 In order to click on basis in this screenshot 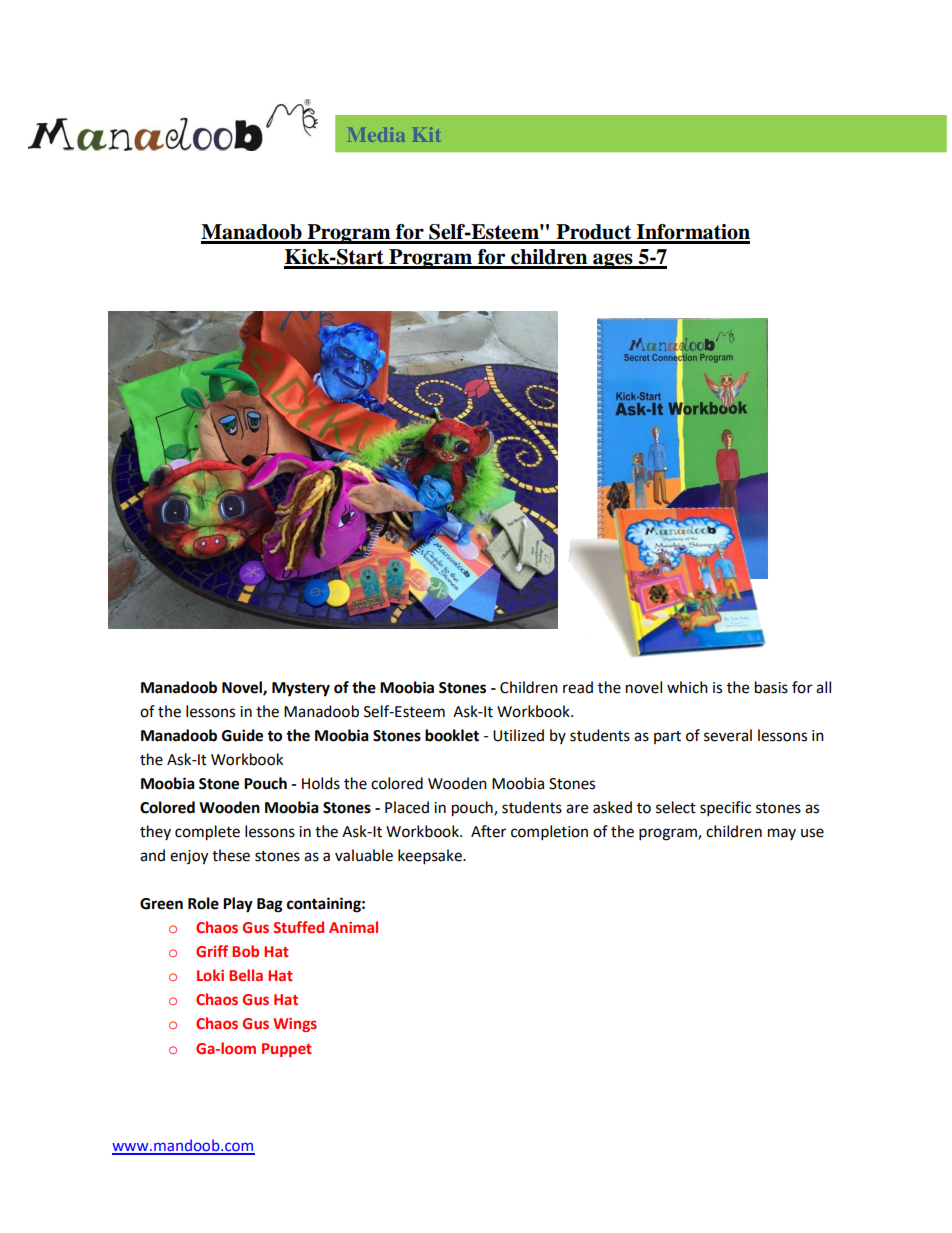, I will do `click(771, 687)`.
